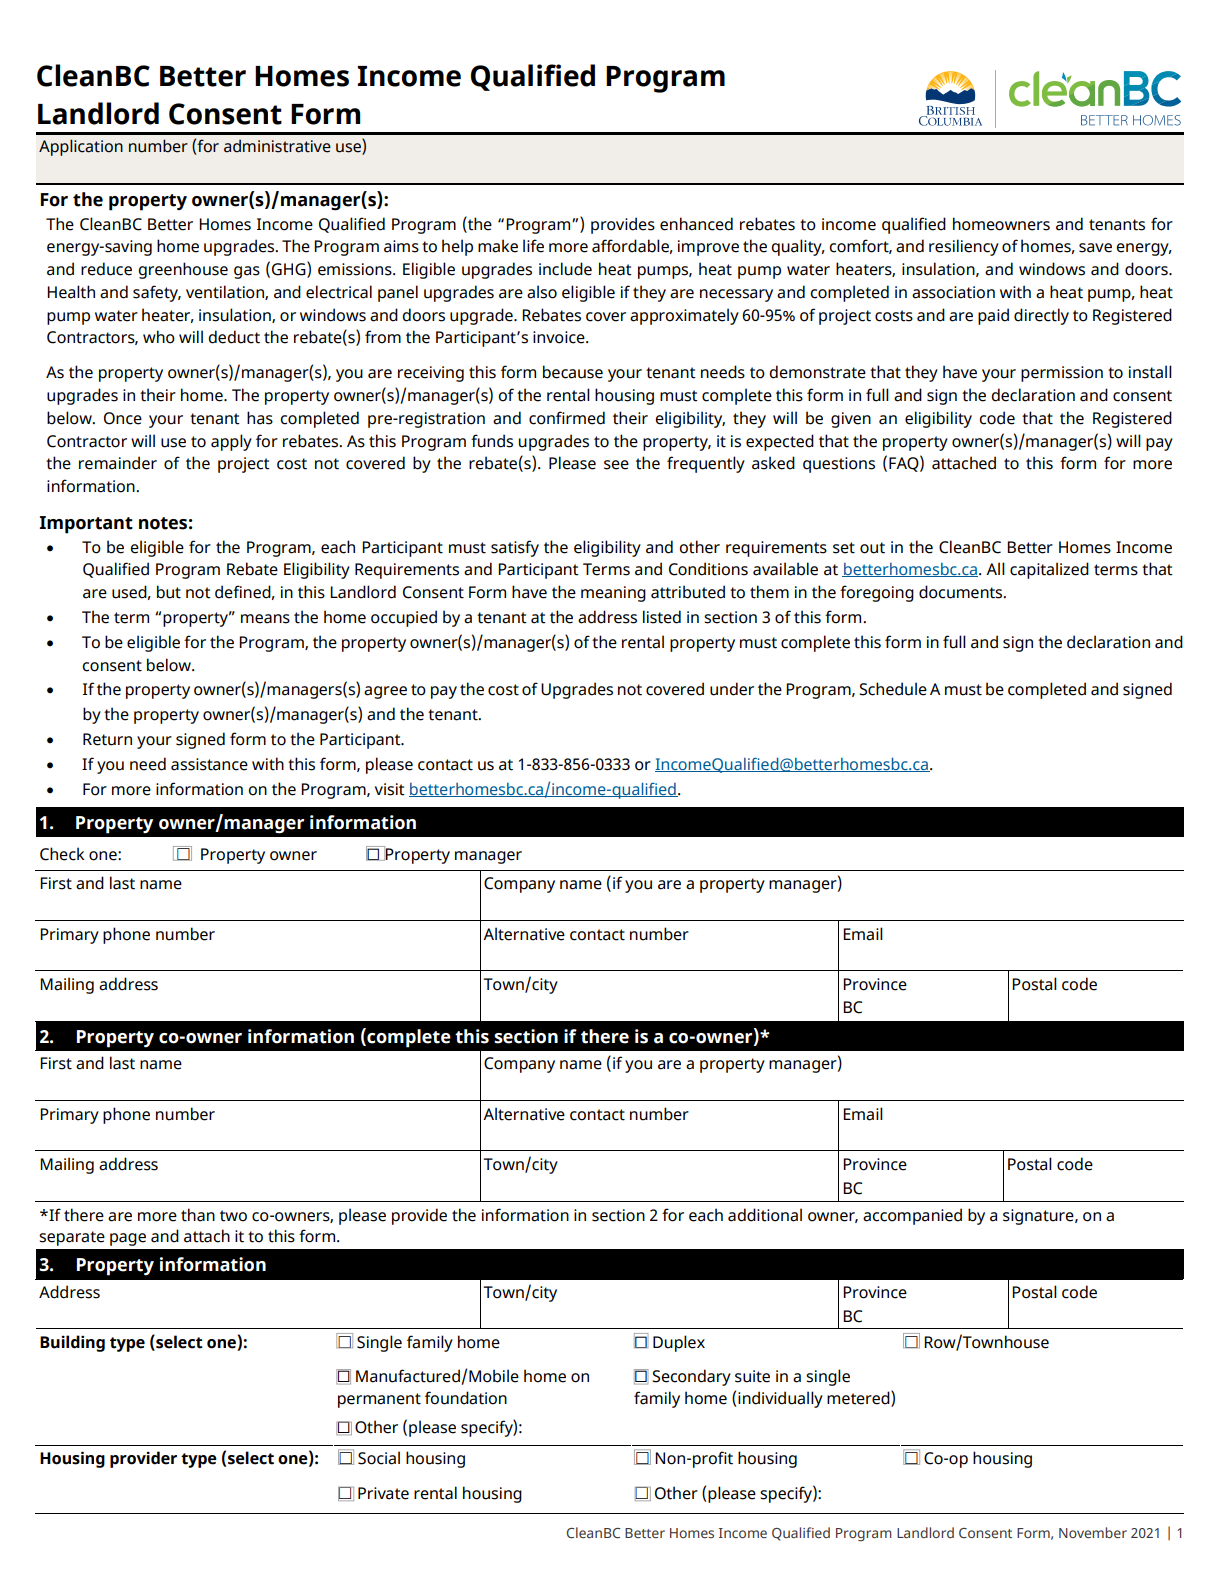 The image size is (1220, 1578). Describe the element at coordinates (265, 619) in the screenshot. I see `means` at that location.
